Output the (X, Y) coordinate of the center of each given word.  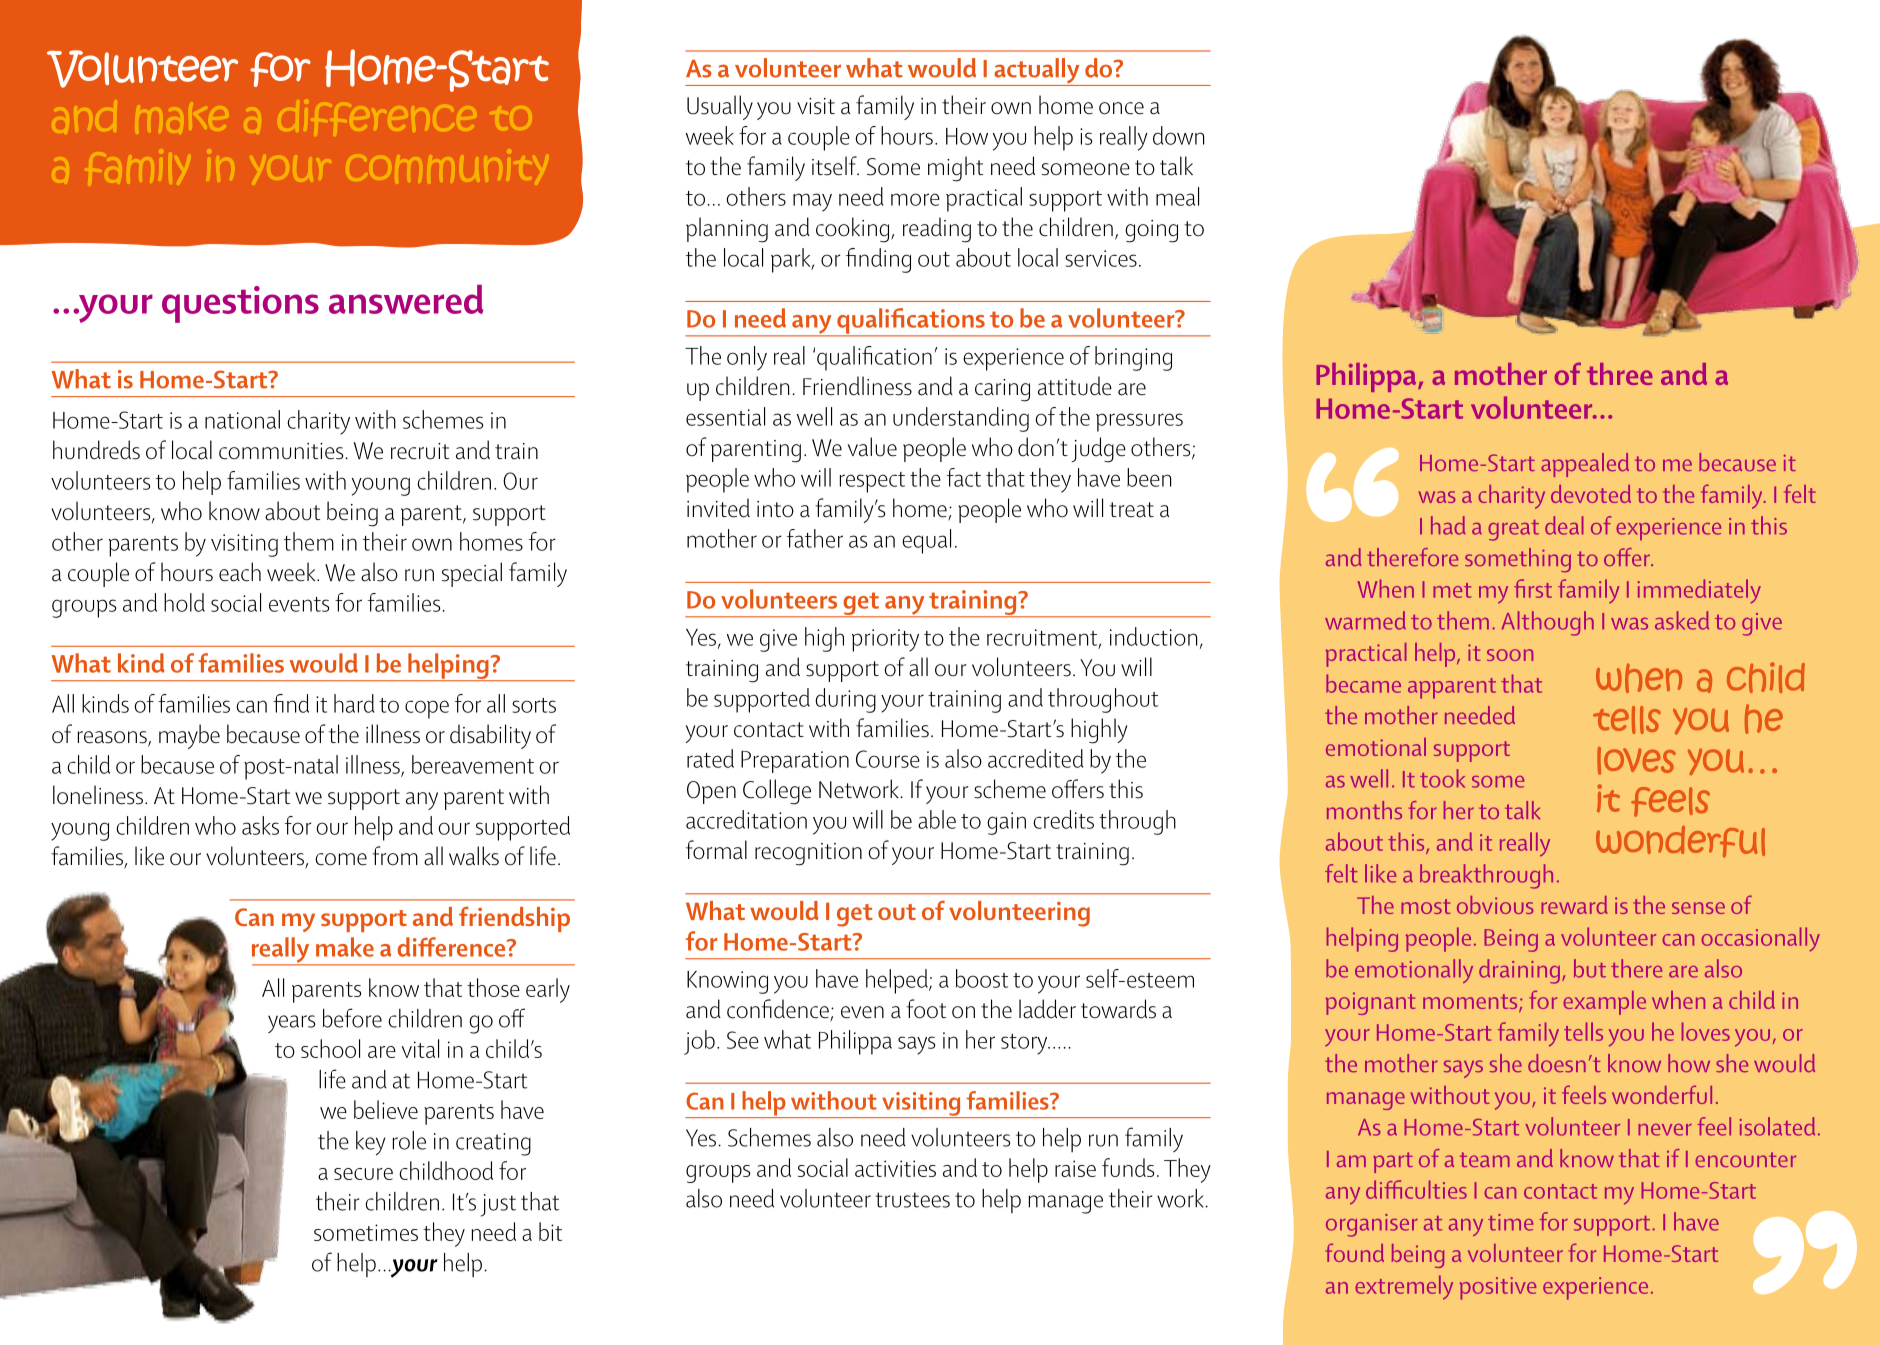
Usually (720, 107)
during (845, 700)
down (1178, 135)
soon (1510, 655)
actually (1037, 72)
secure (363, 1174)
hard (354, 703)
